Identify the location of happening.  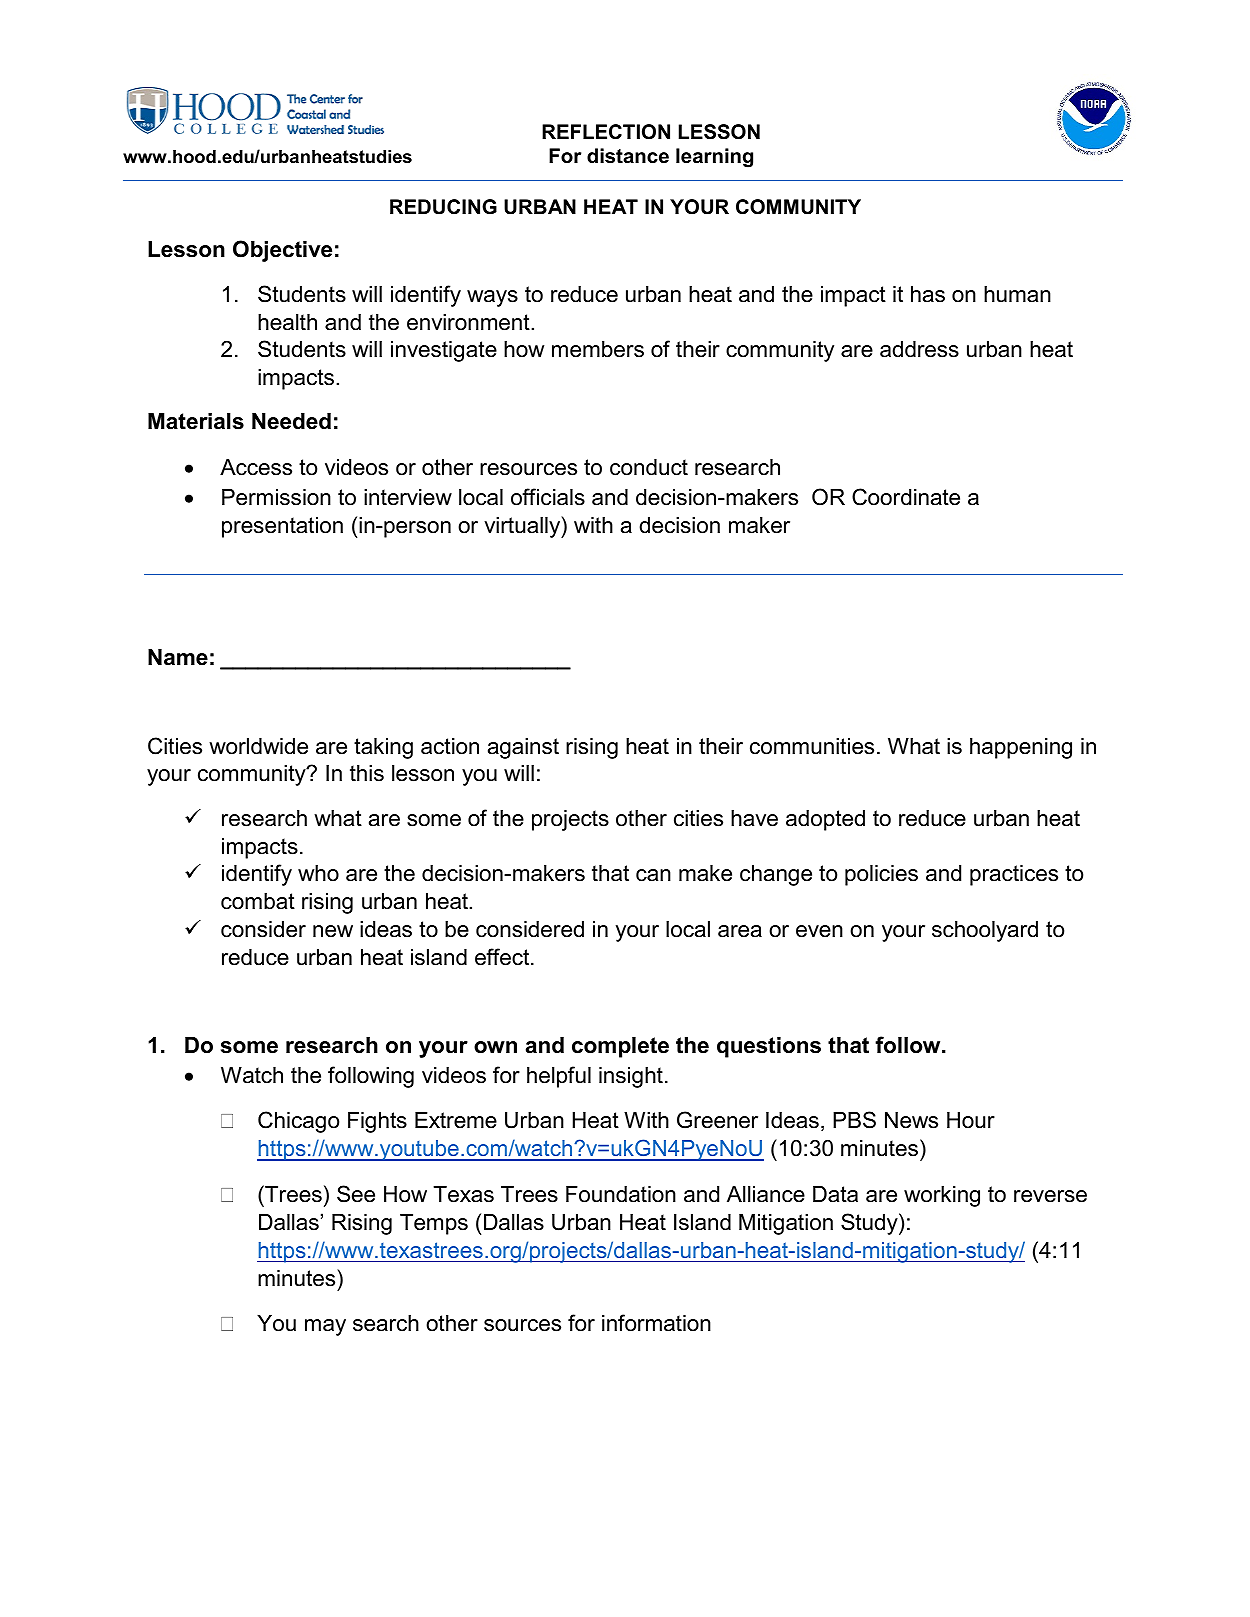
(1021, 748).
